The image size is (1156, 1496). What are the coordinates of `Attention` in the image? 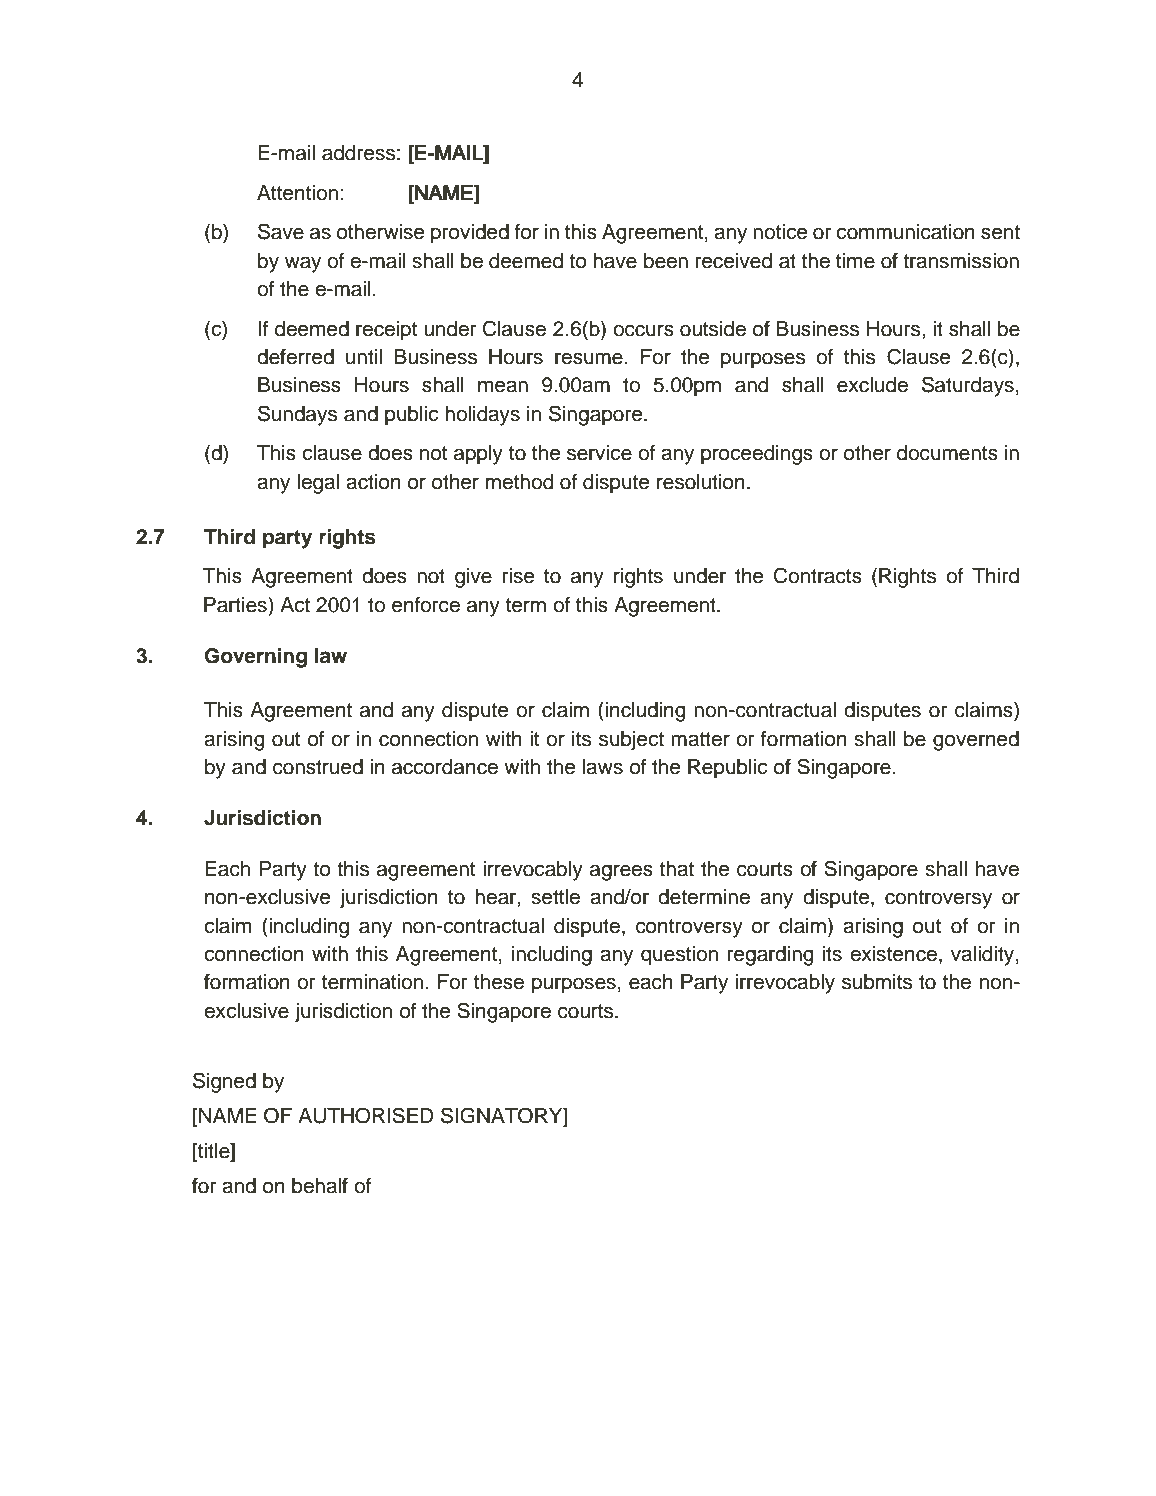 It's located at (297, 193).
